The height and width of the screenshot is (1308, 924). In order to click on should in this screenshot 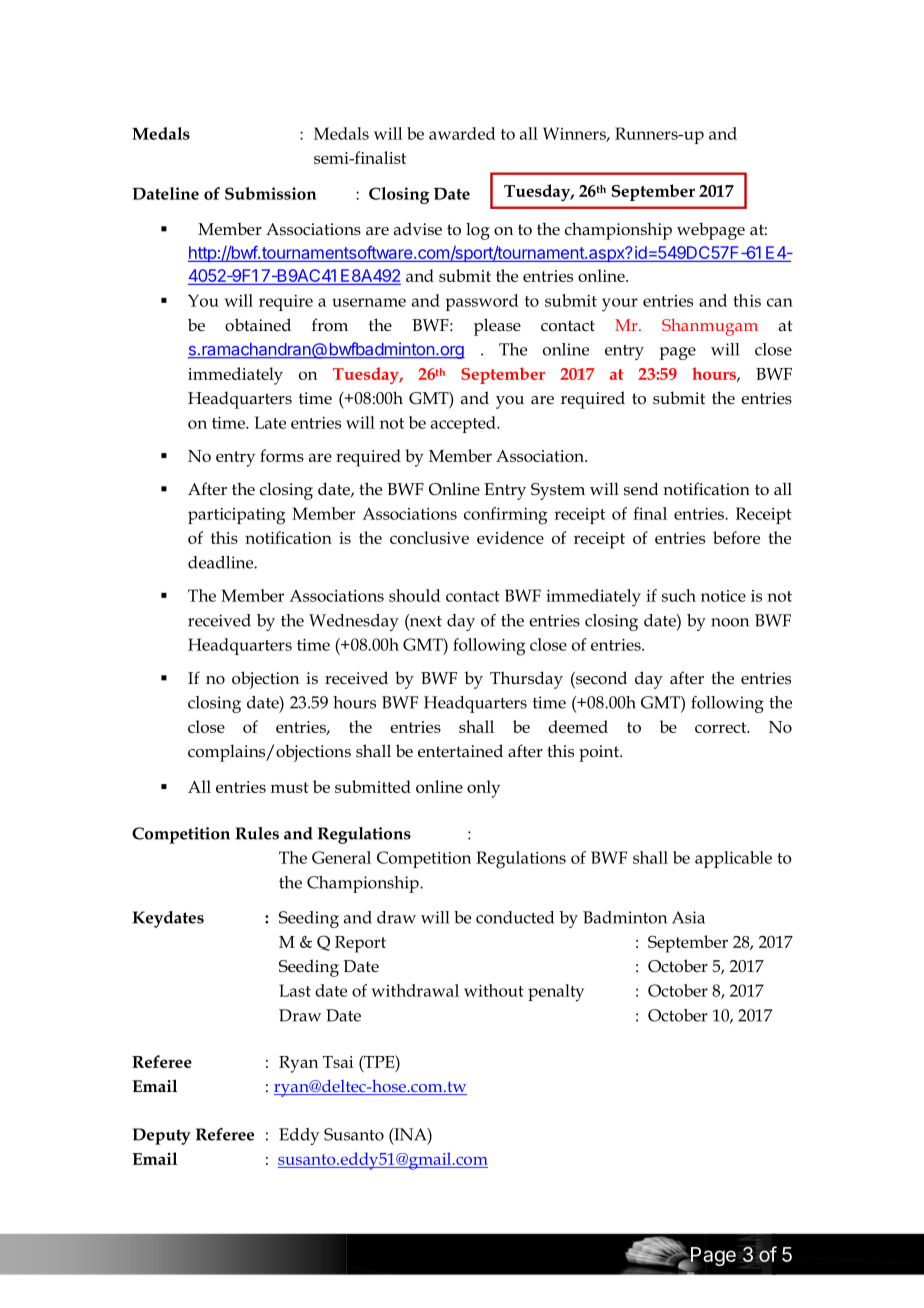, I will do `click(415, 595)`.
